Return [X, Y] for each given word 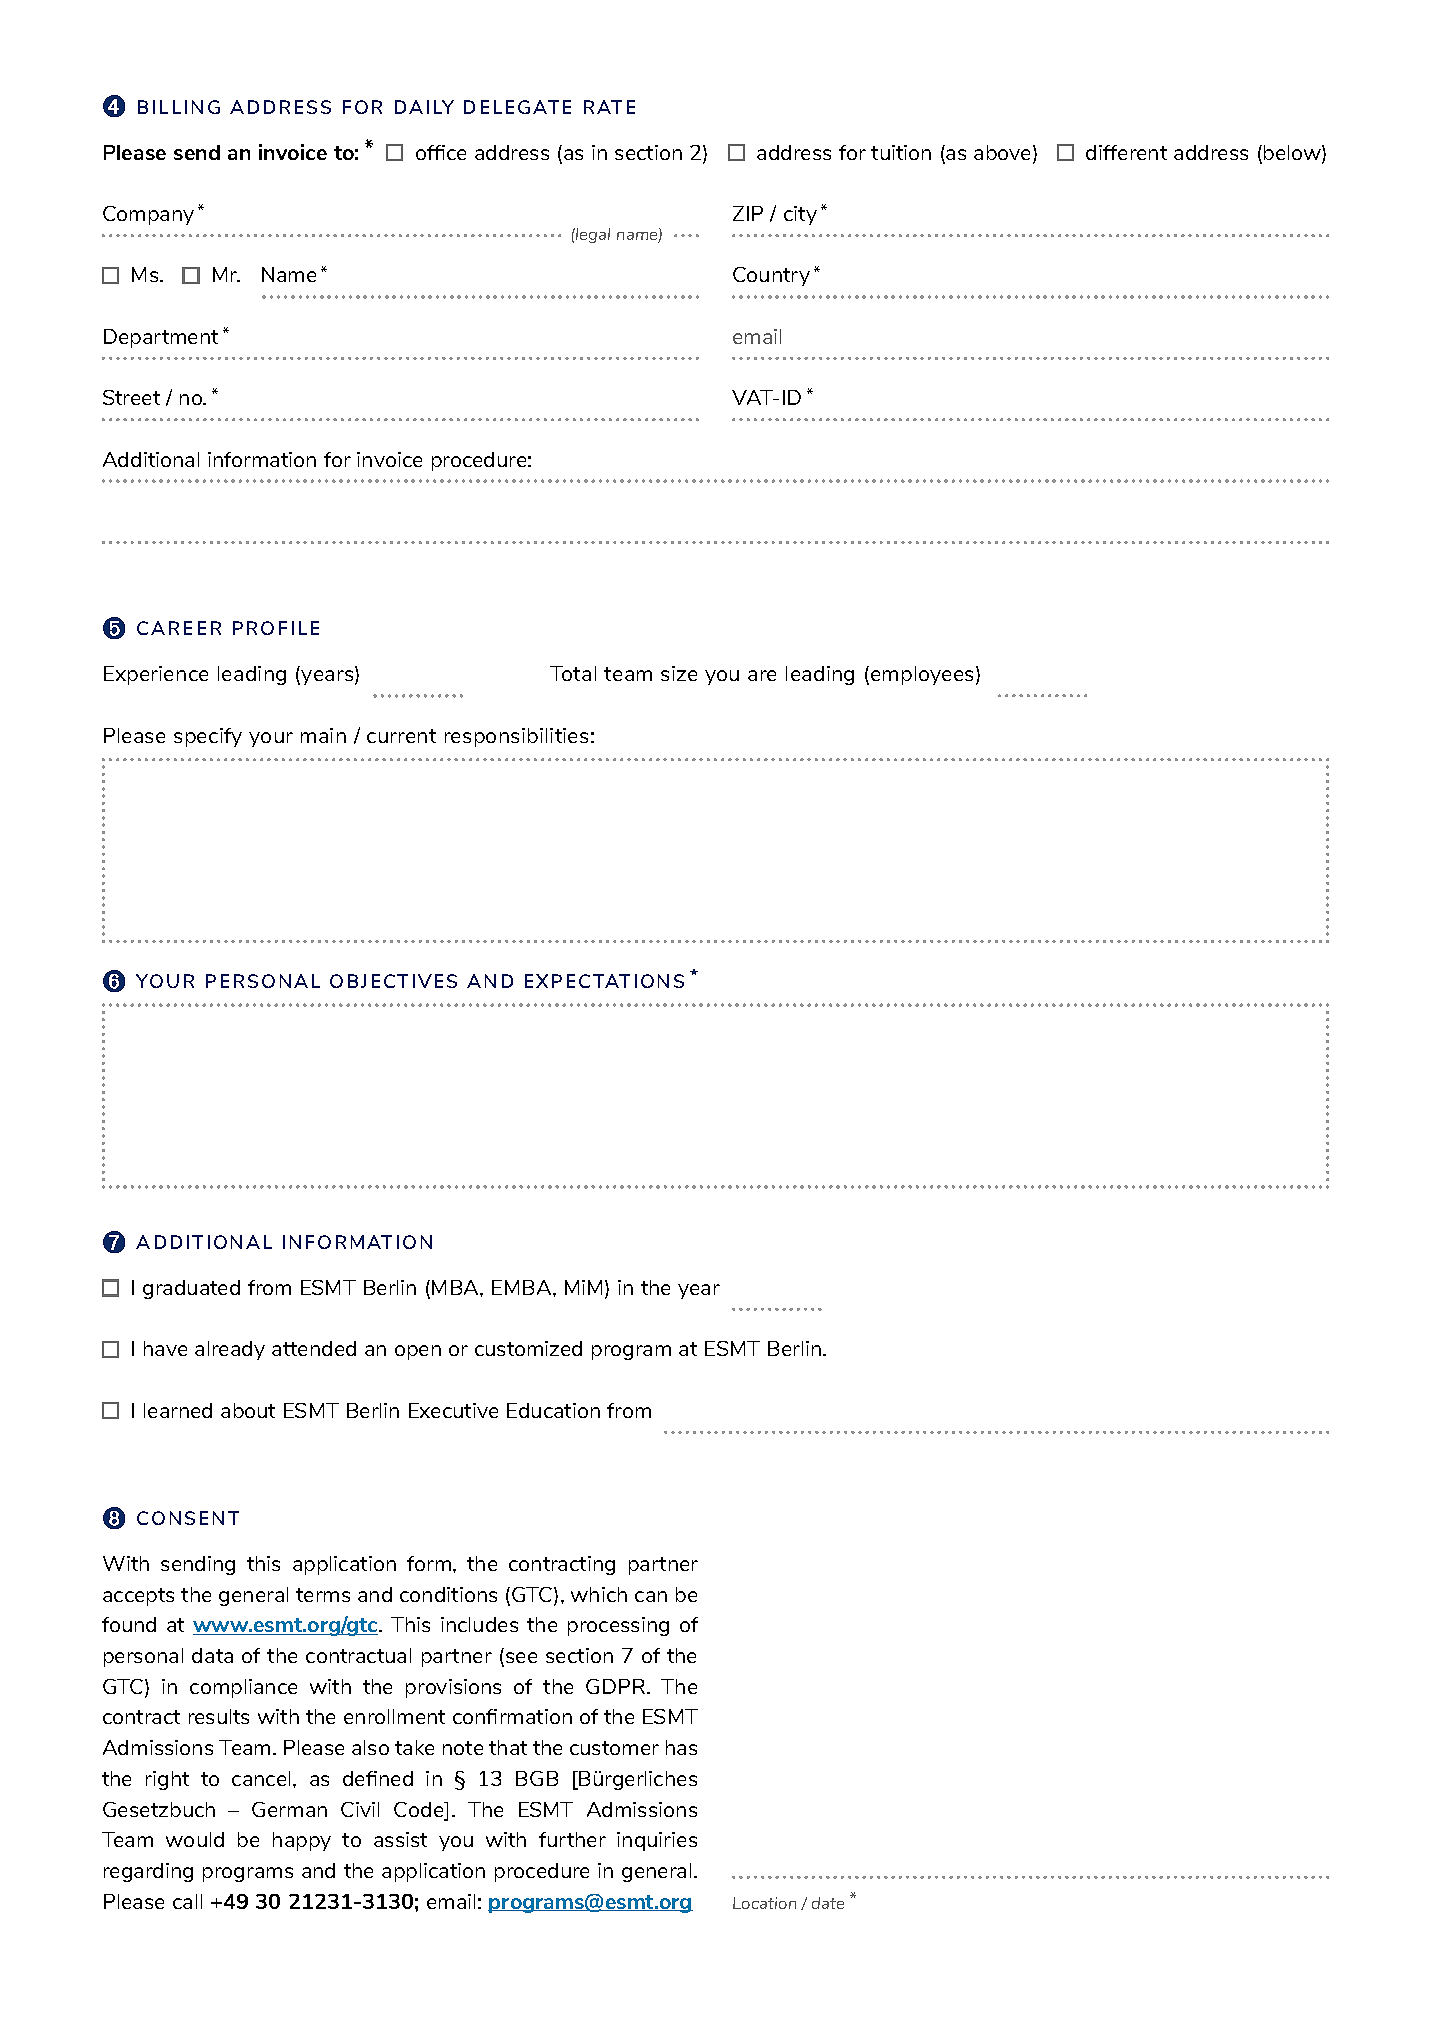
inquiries [657, 1841]
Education [553, 1410]
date [828, 1903]
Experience [156, 675]
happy [302, 1841]
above [1004, 154]
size [679, 673]
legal [592, 235]
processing [618, 1626]
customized [528, 1348]
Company [148, 215]
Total [573, 673]
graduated [191, 1289]
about [248, 1410]
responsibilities [516, 737]
